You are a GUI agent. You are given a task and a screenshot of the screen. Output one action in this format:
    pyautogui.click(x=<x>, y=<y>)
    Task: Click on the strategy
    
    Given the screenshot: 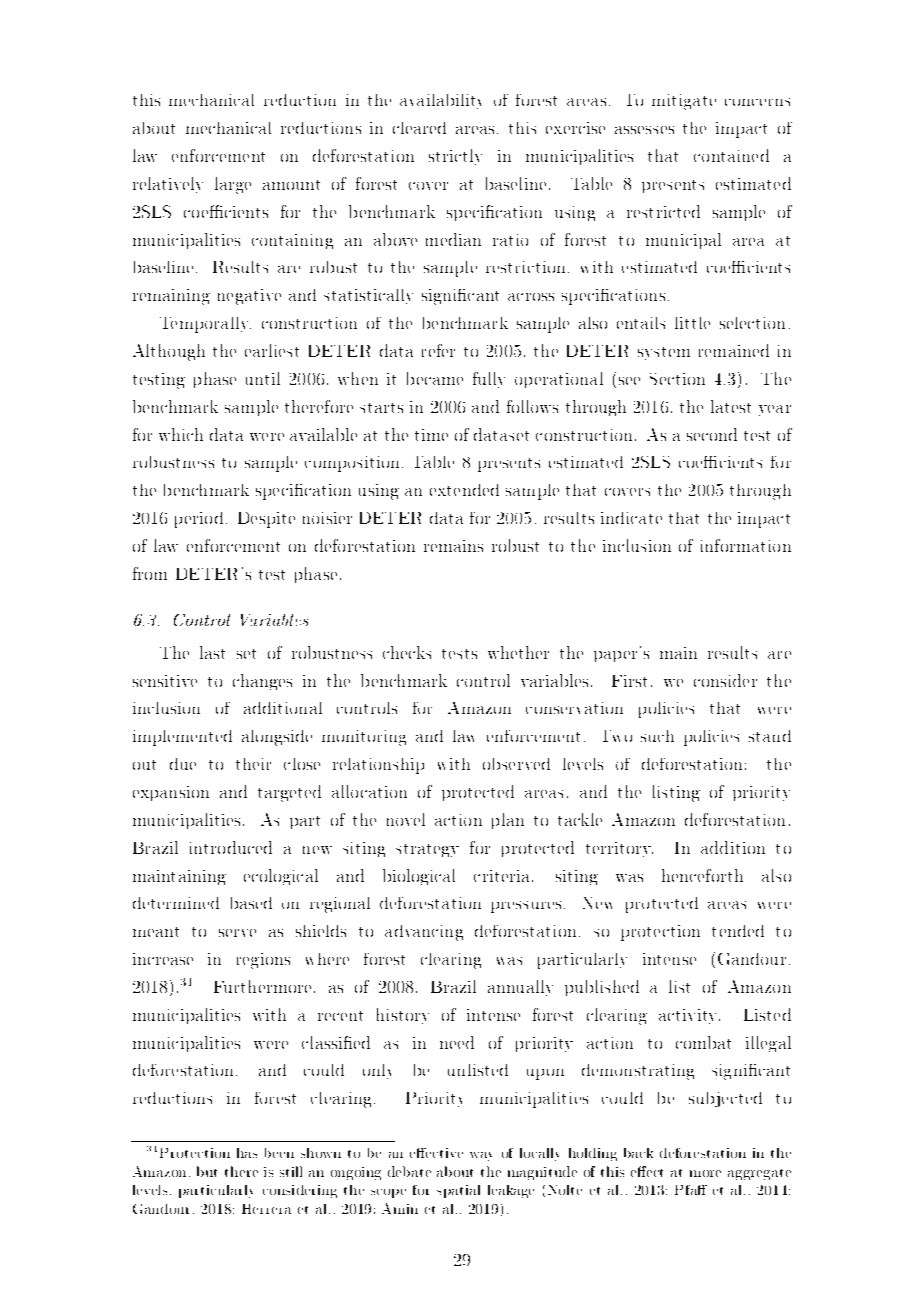 What is the action you would take?
    pyautogui.click(x=427, y=850)
